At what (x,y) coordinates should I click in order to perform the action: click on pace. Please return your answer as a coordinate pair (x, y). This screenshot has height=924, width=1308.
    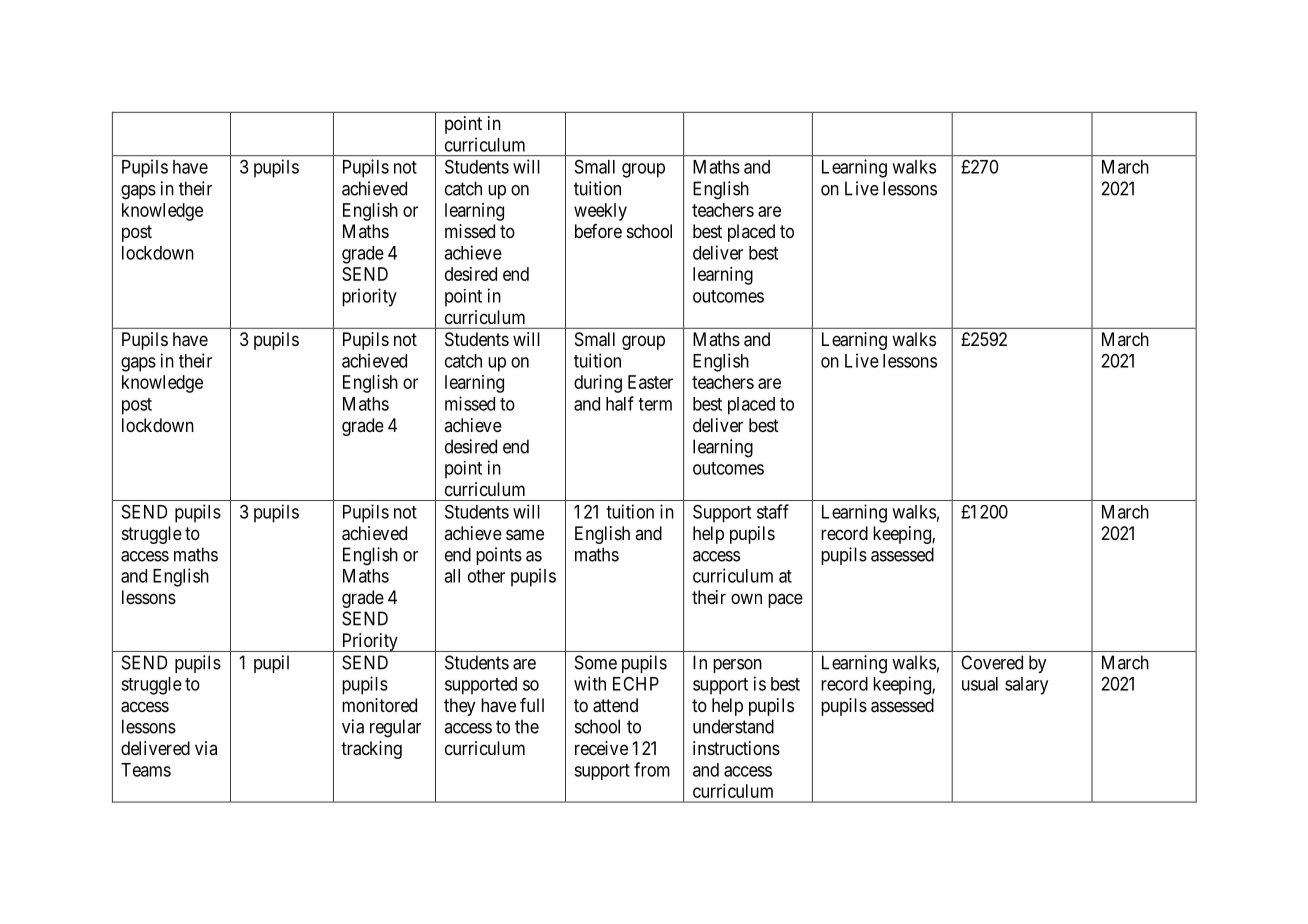
    Looking at the image, I should click on (785, 600).
